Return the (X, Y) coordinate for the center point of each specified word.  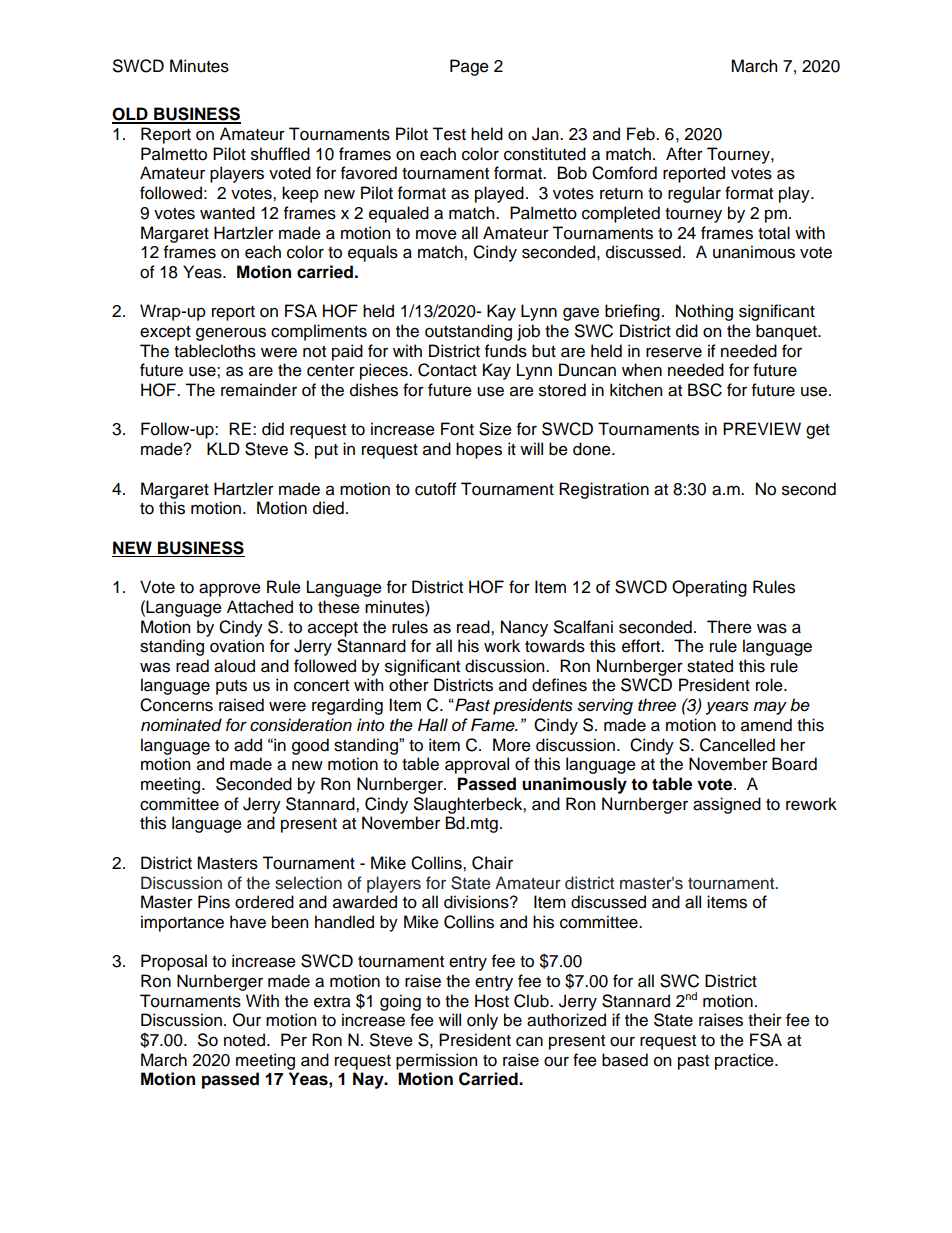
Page (469, 67)
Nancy (524, 628)
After (684, 154)
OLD (131, 115)
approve (230, 590)
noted (244, 1040)
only (482, 1021)
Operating (709, 588)
